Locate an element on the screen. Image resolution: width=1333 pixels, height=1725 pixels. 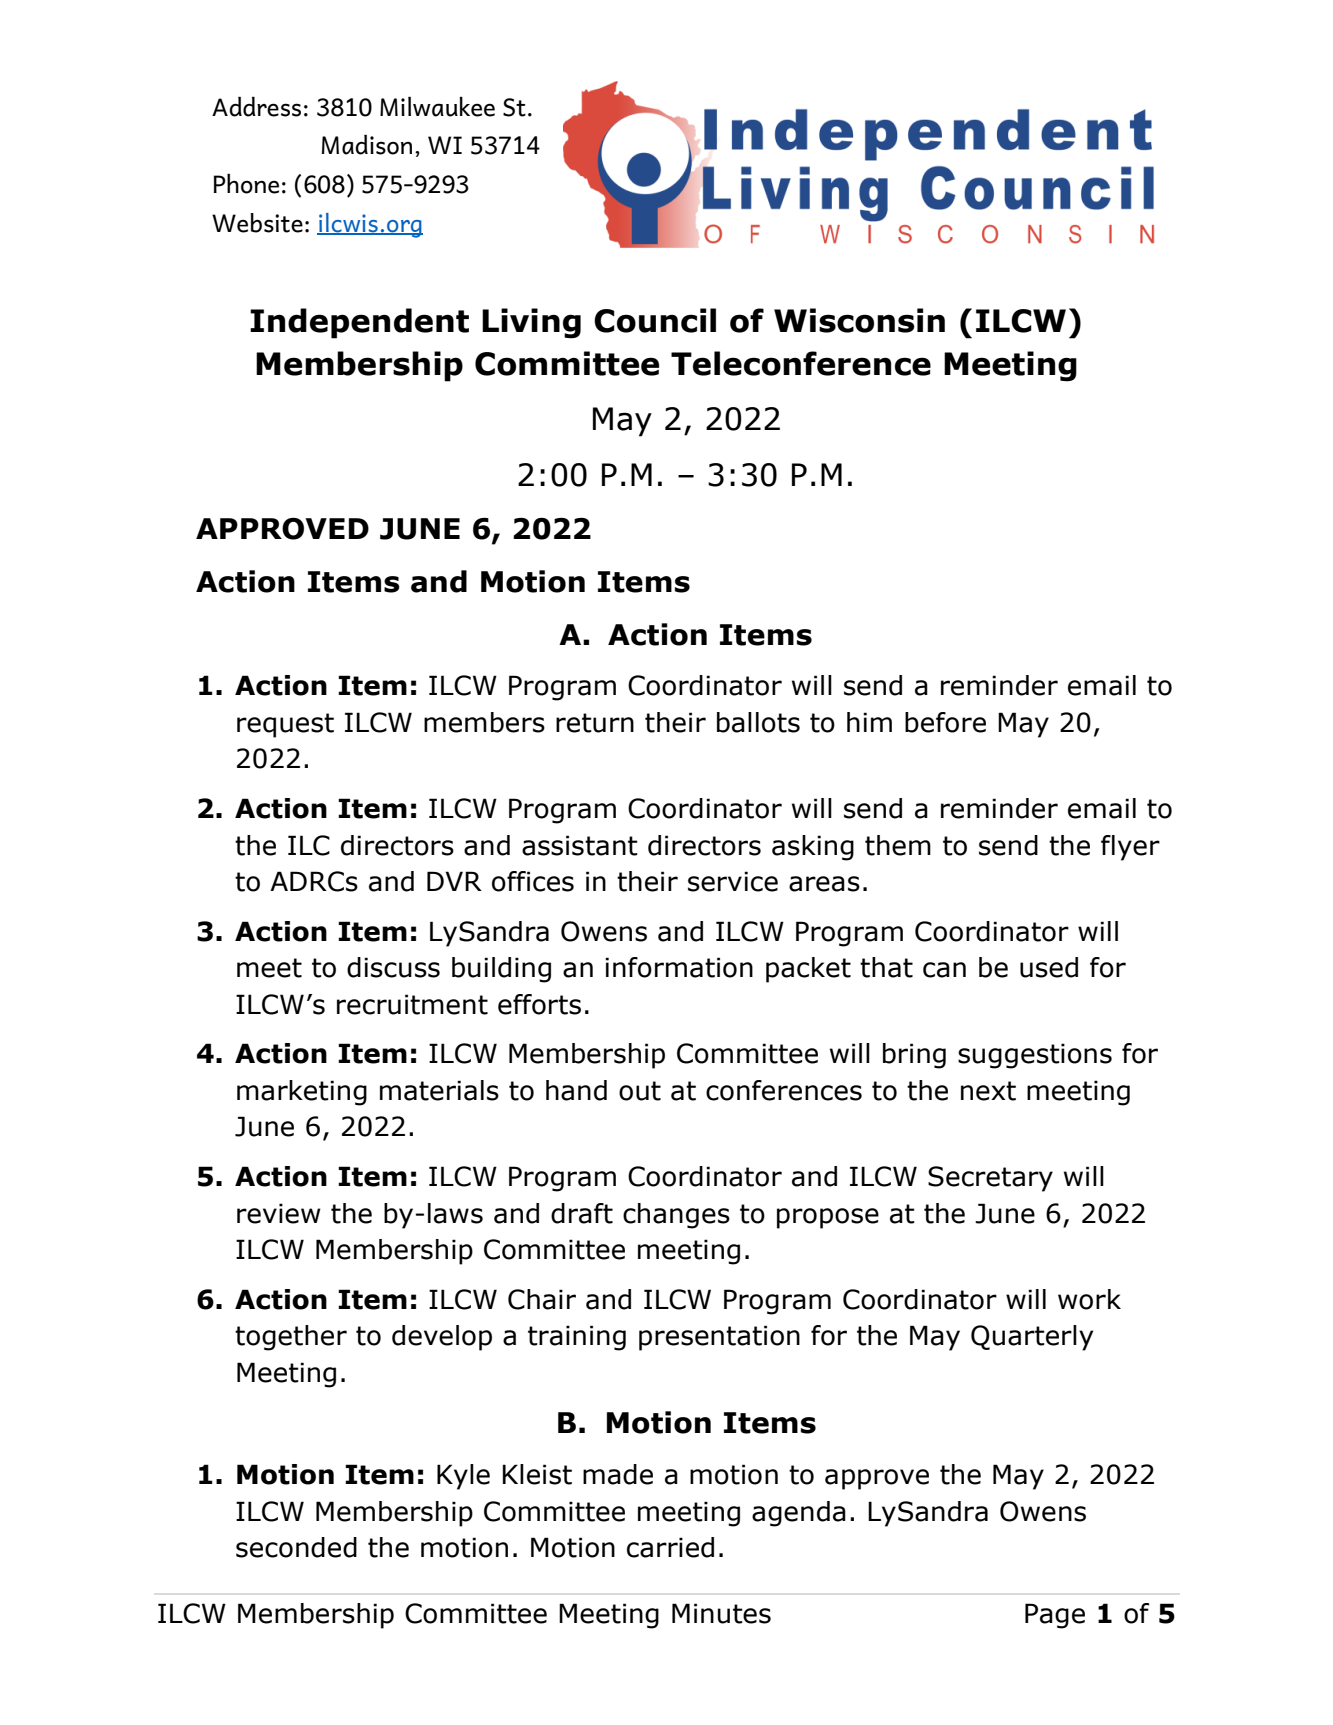
carried is located at coordinates (670, 1547).
